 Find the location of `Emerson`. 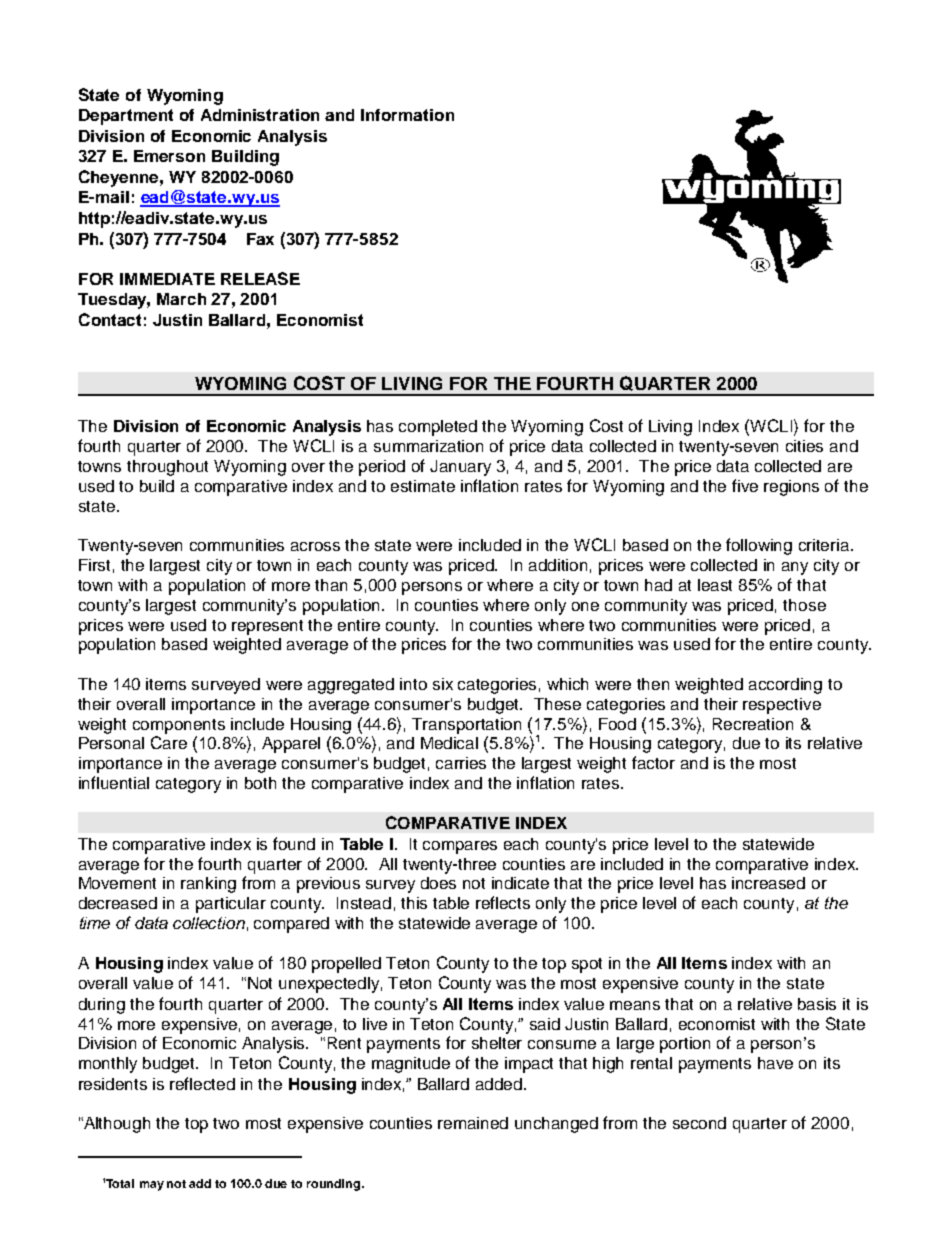

Emerson is located at coordinates (169, 156).
